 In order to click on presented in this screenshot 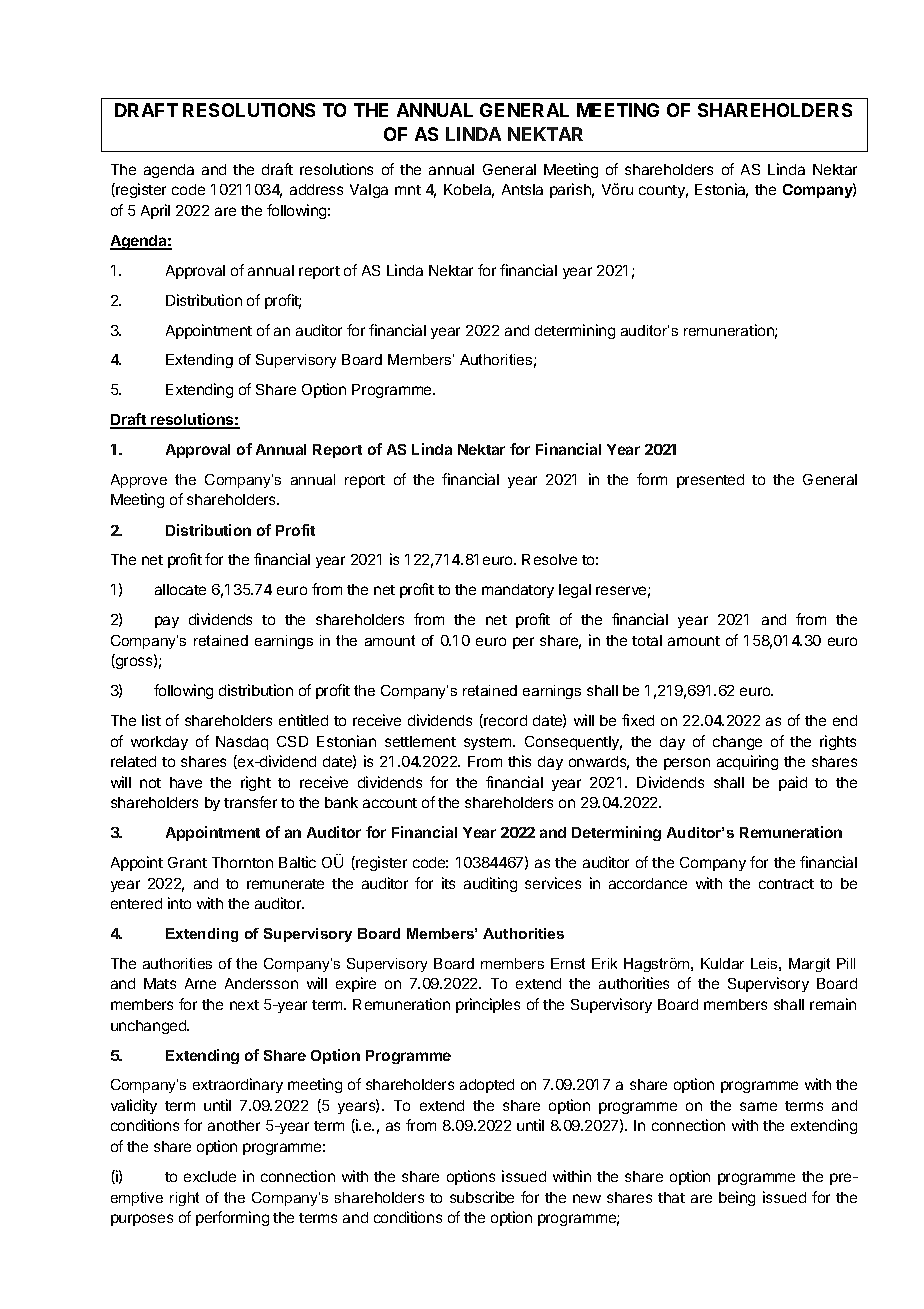, I will do `click(710, 481)`.
